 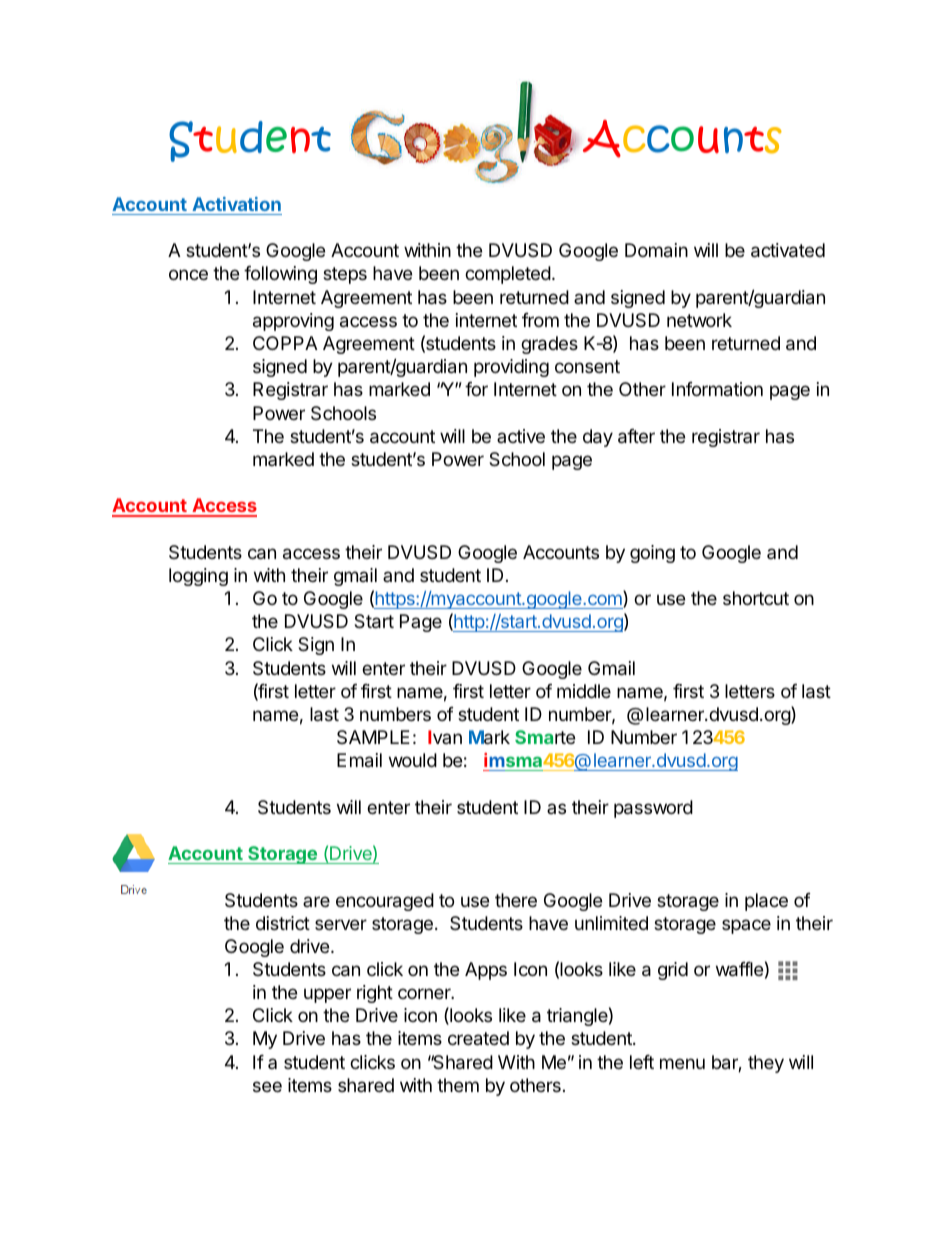 I want to click on logging, so click(x=198, y=577).
